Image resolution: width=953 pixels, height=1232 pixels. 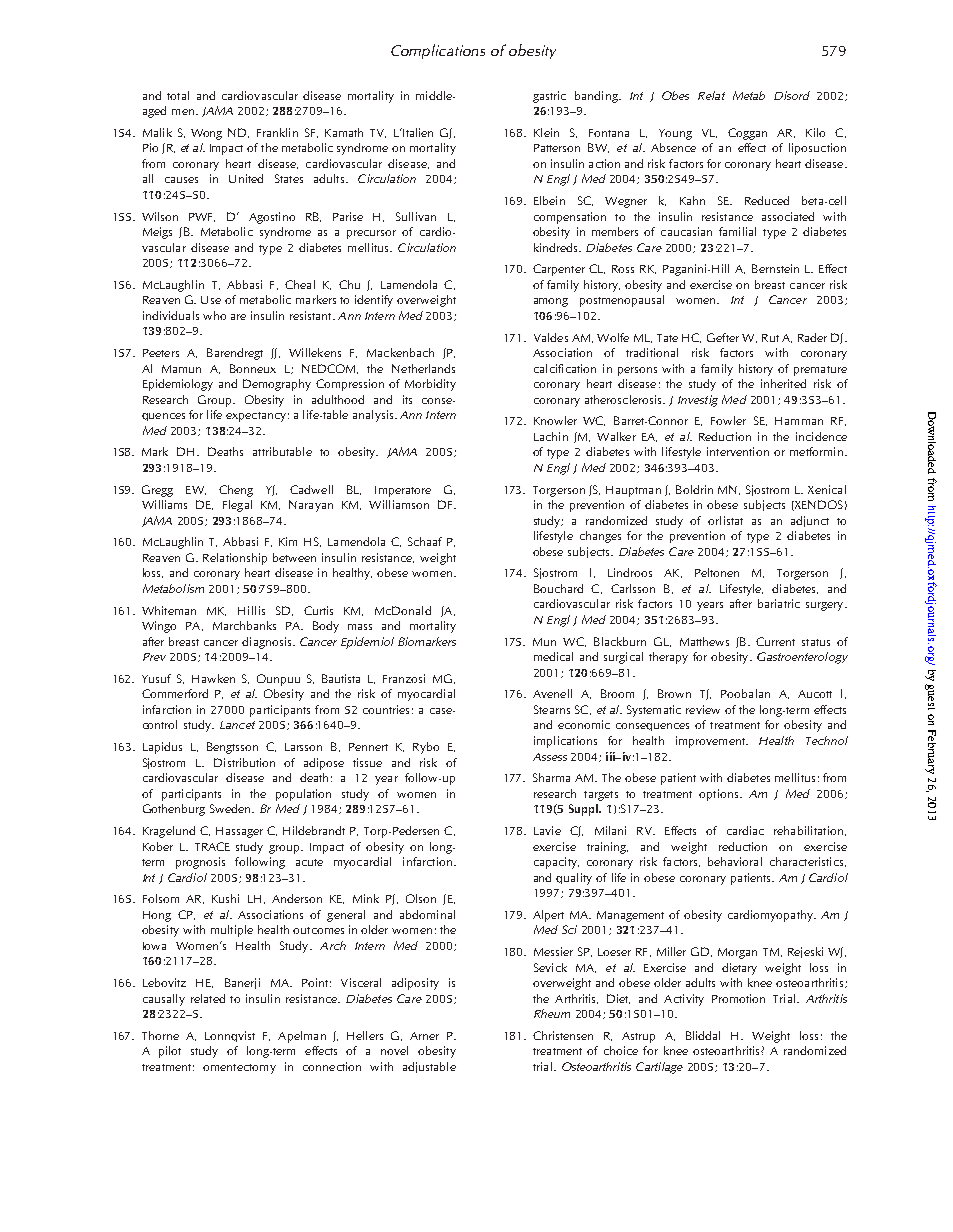 I want to click on Promotion, so click(x=738, y=998).
